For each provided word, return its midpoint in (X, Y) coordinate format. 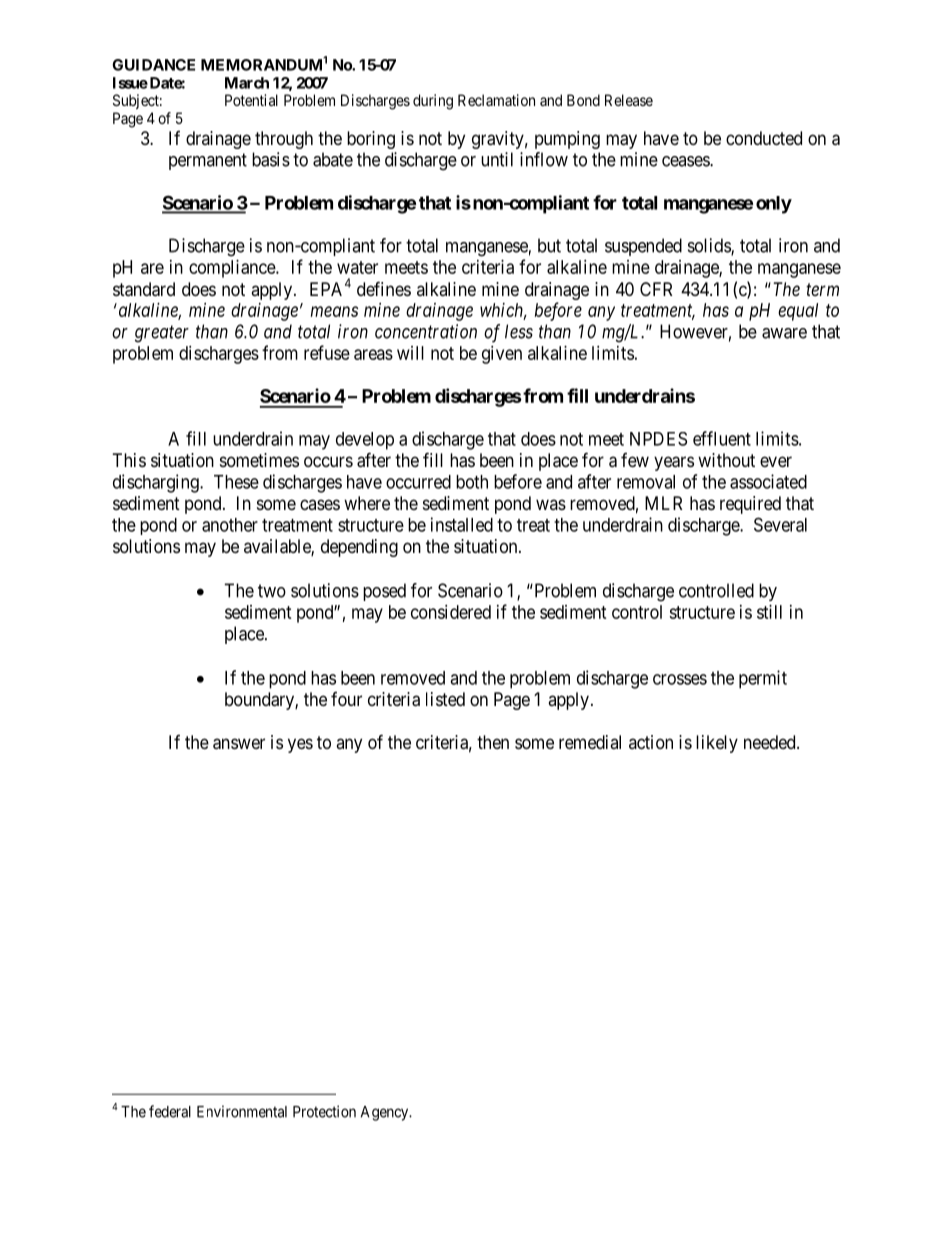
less (519, 331)
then (493, 742)
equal (798, 312)
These (236, 482)
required (750, 505)
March (247, 83)
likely (717, 744)
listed (445, 699)
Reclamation (496, 100)
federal (170, 1111)
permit (763, 679)
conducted (764, 138)
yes (300, 745)
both (472, 482)
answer (239, 744)
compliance (233, 269)
